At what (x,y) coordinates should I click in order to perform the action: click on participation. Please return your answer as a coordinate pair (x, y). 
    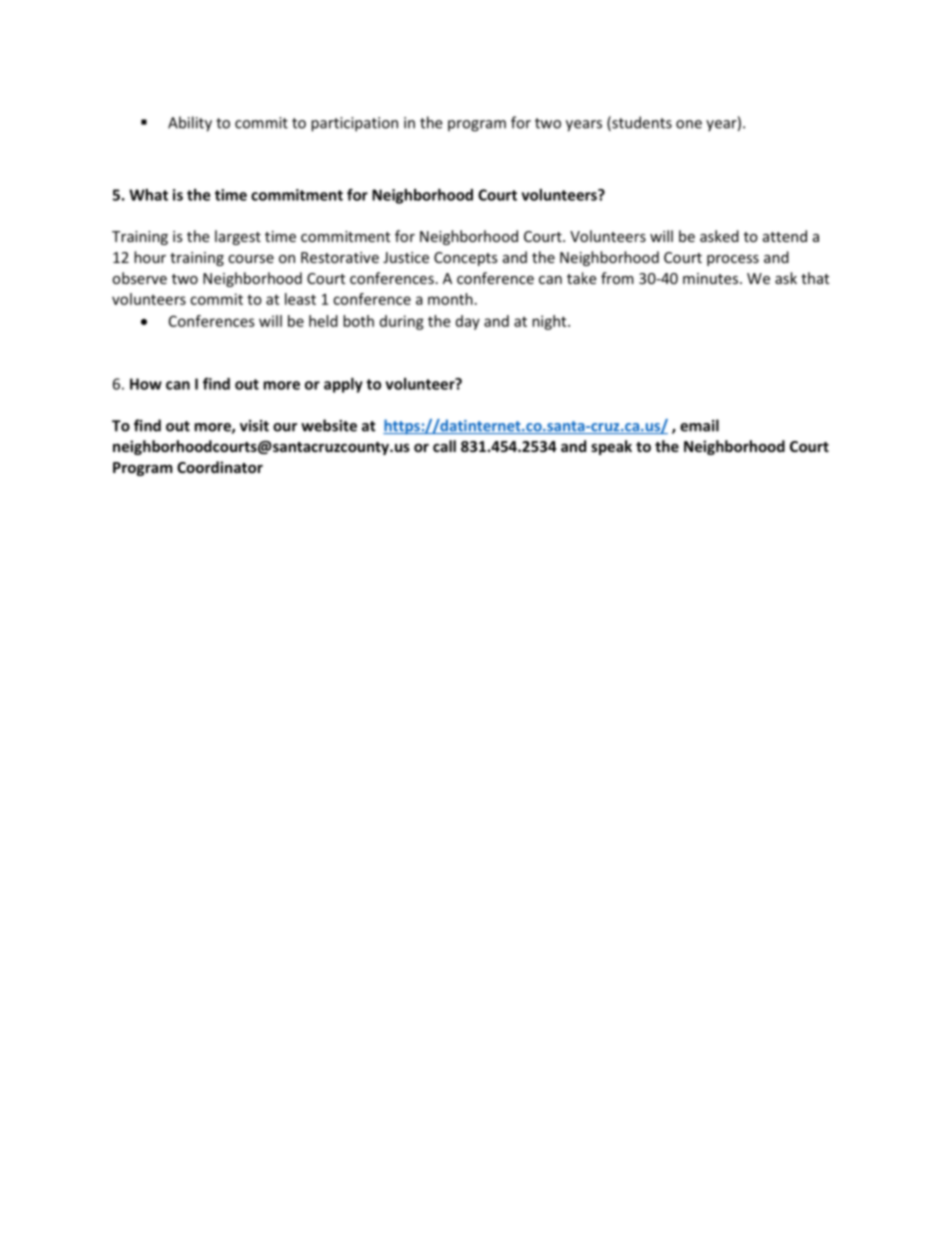
    Looking at the image, I should click on (354, 124).
